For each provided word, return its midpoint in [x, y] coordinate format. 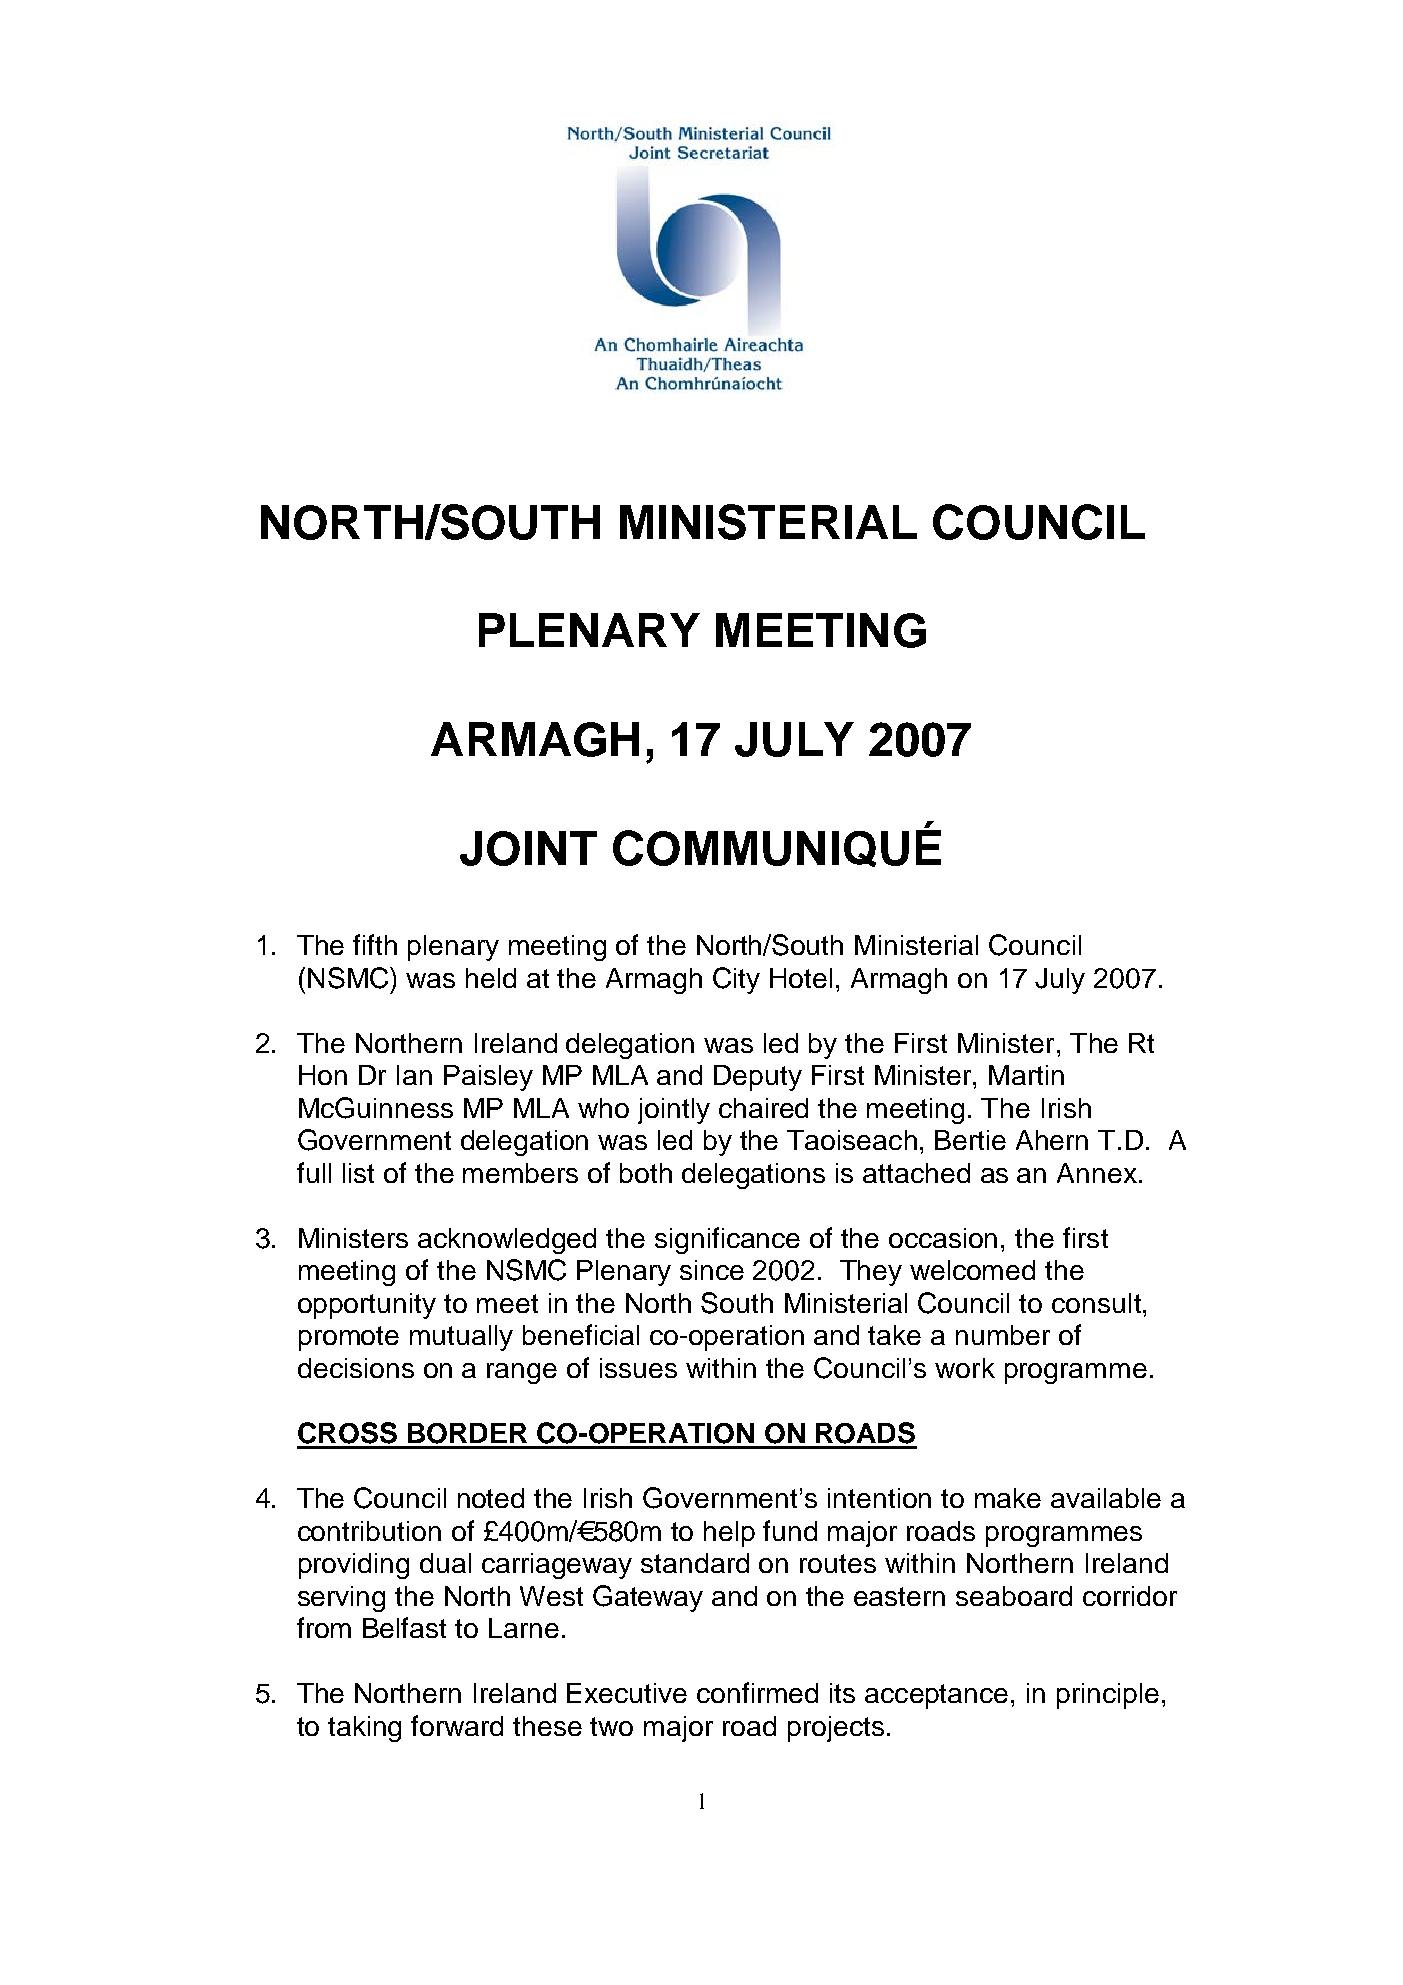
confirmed [757, 1692]
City [736, 980]
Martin [1026, 1075]
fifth [375, 944]
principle [1108, 1696]
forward [457, 1725]
